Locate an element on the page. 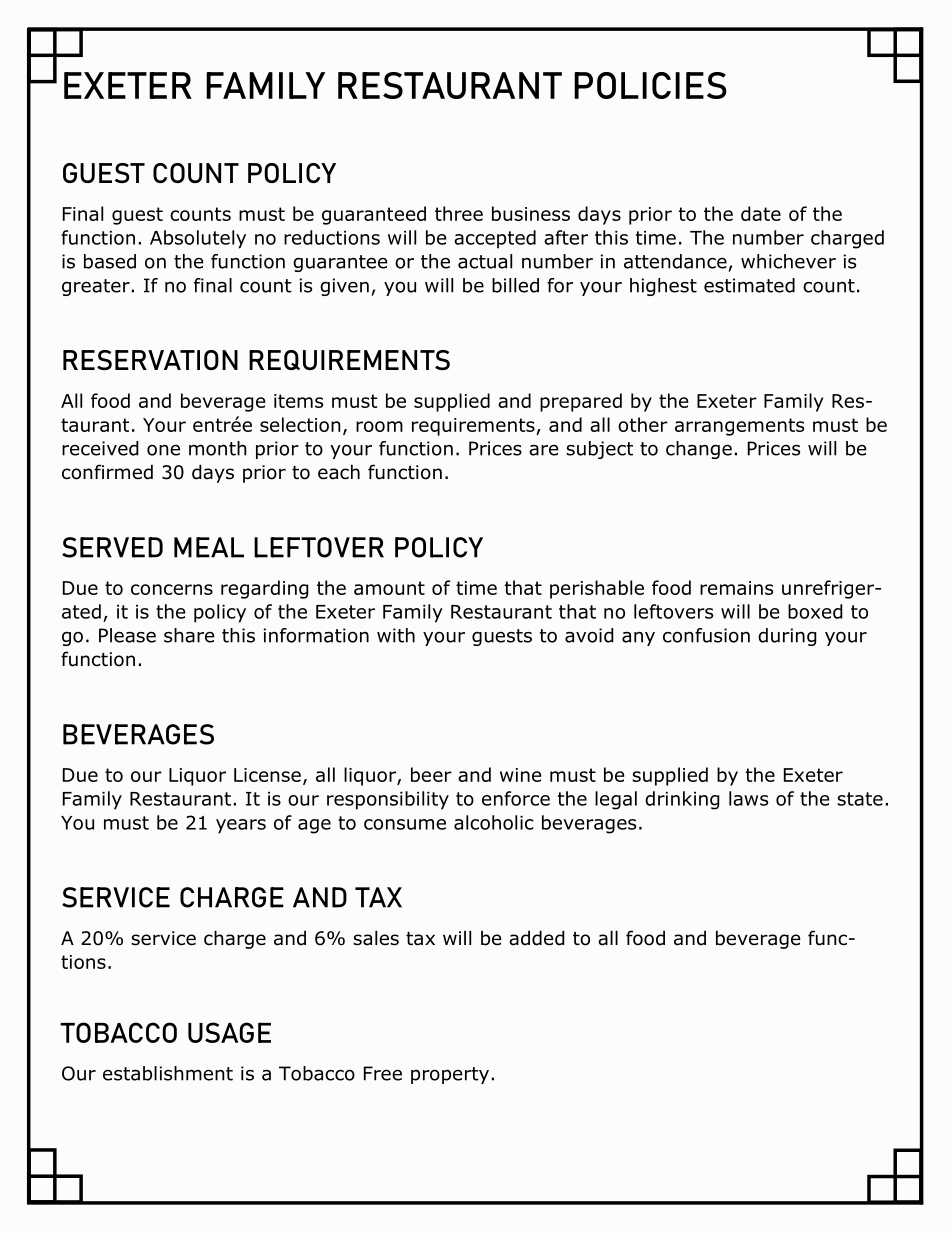  property is located at coordinates (450, 1075).
